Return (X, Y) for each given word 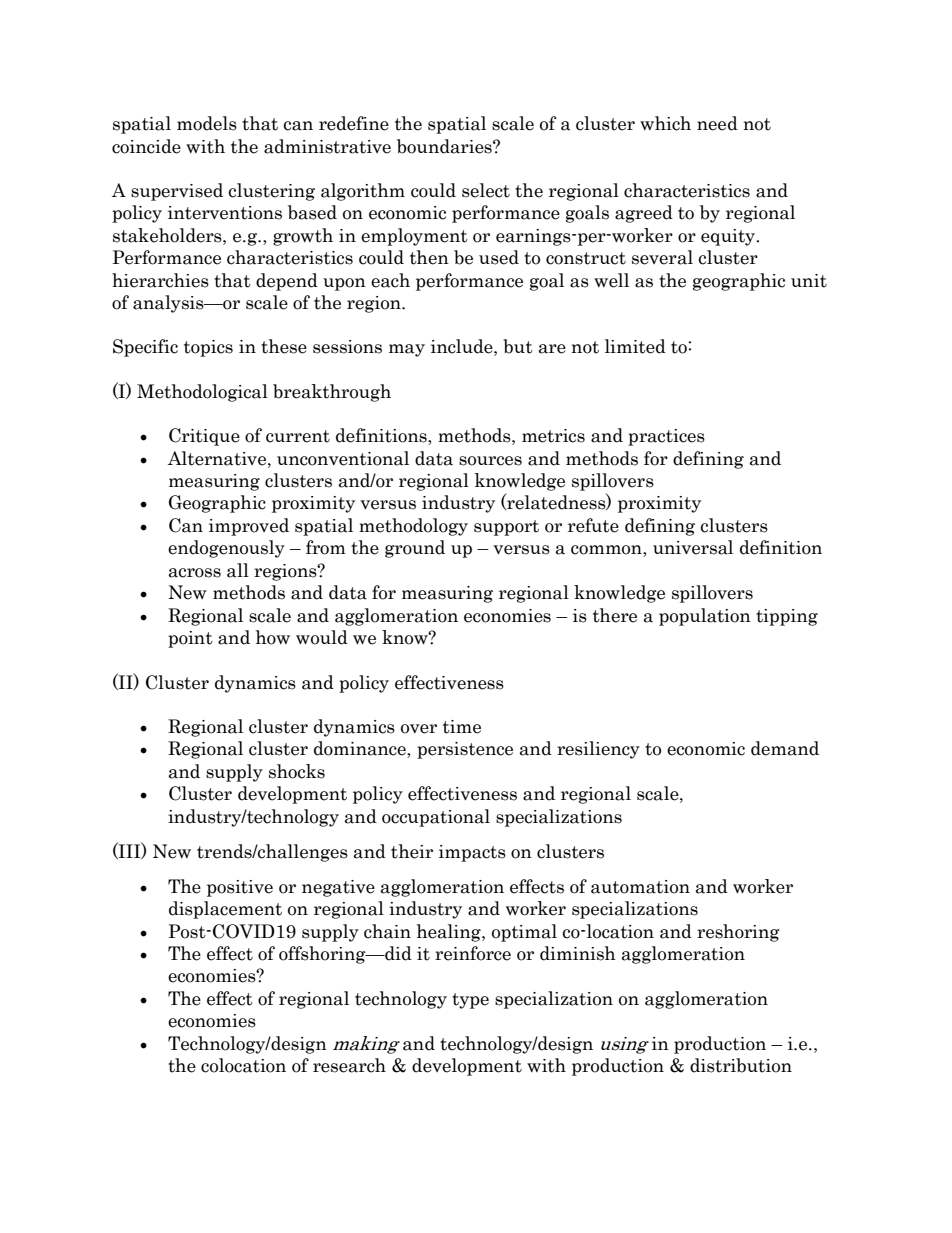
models (207, 123)
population (705, 617)
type (470, 1001)
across (195, 573)
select (486, 190)
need (717, 123)
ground (415, 549)
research (349, 1065)
